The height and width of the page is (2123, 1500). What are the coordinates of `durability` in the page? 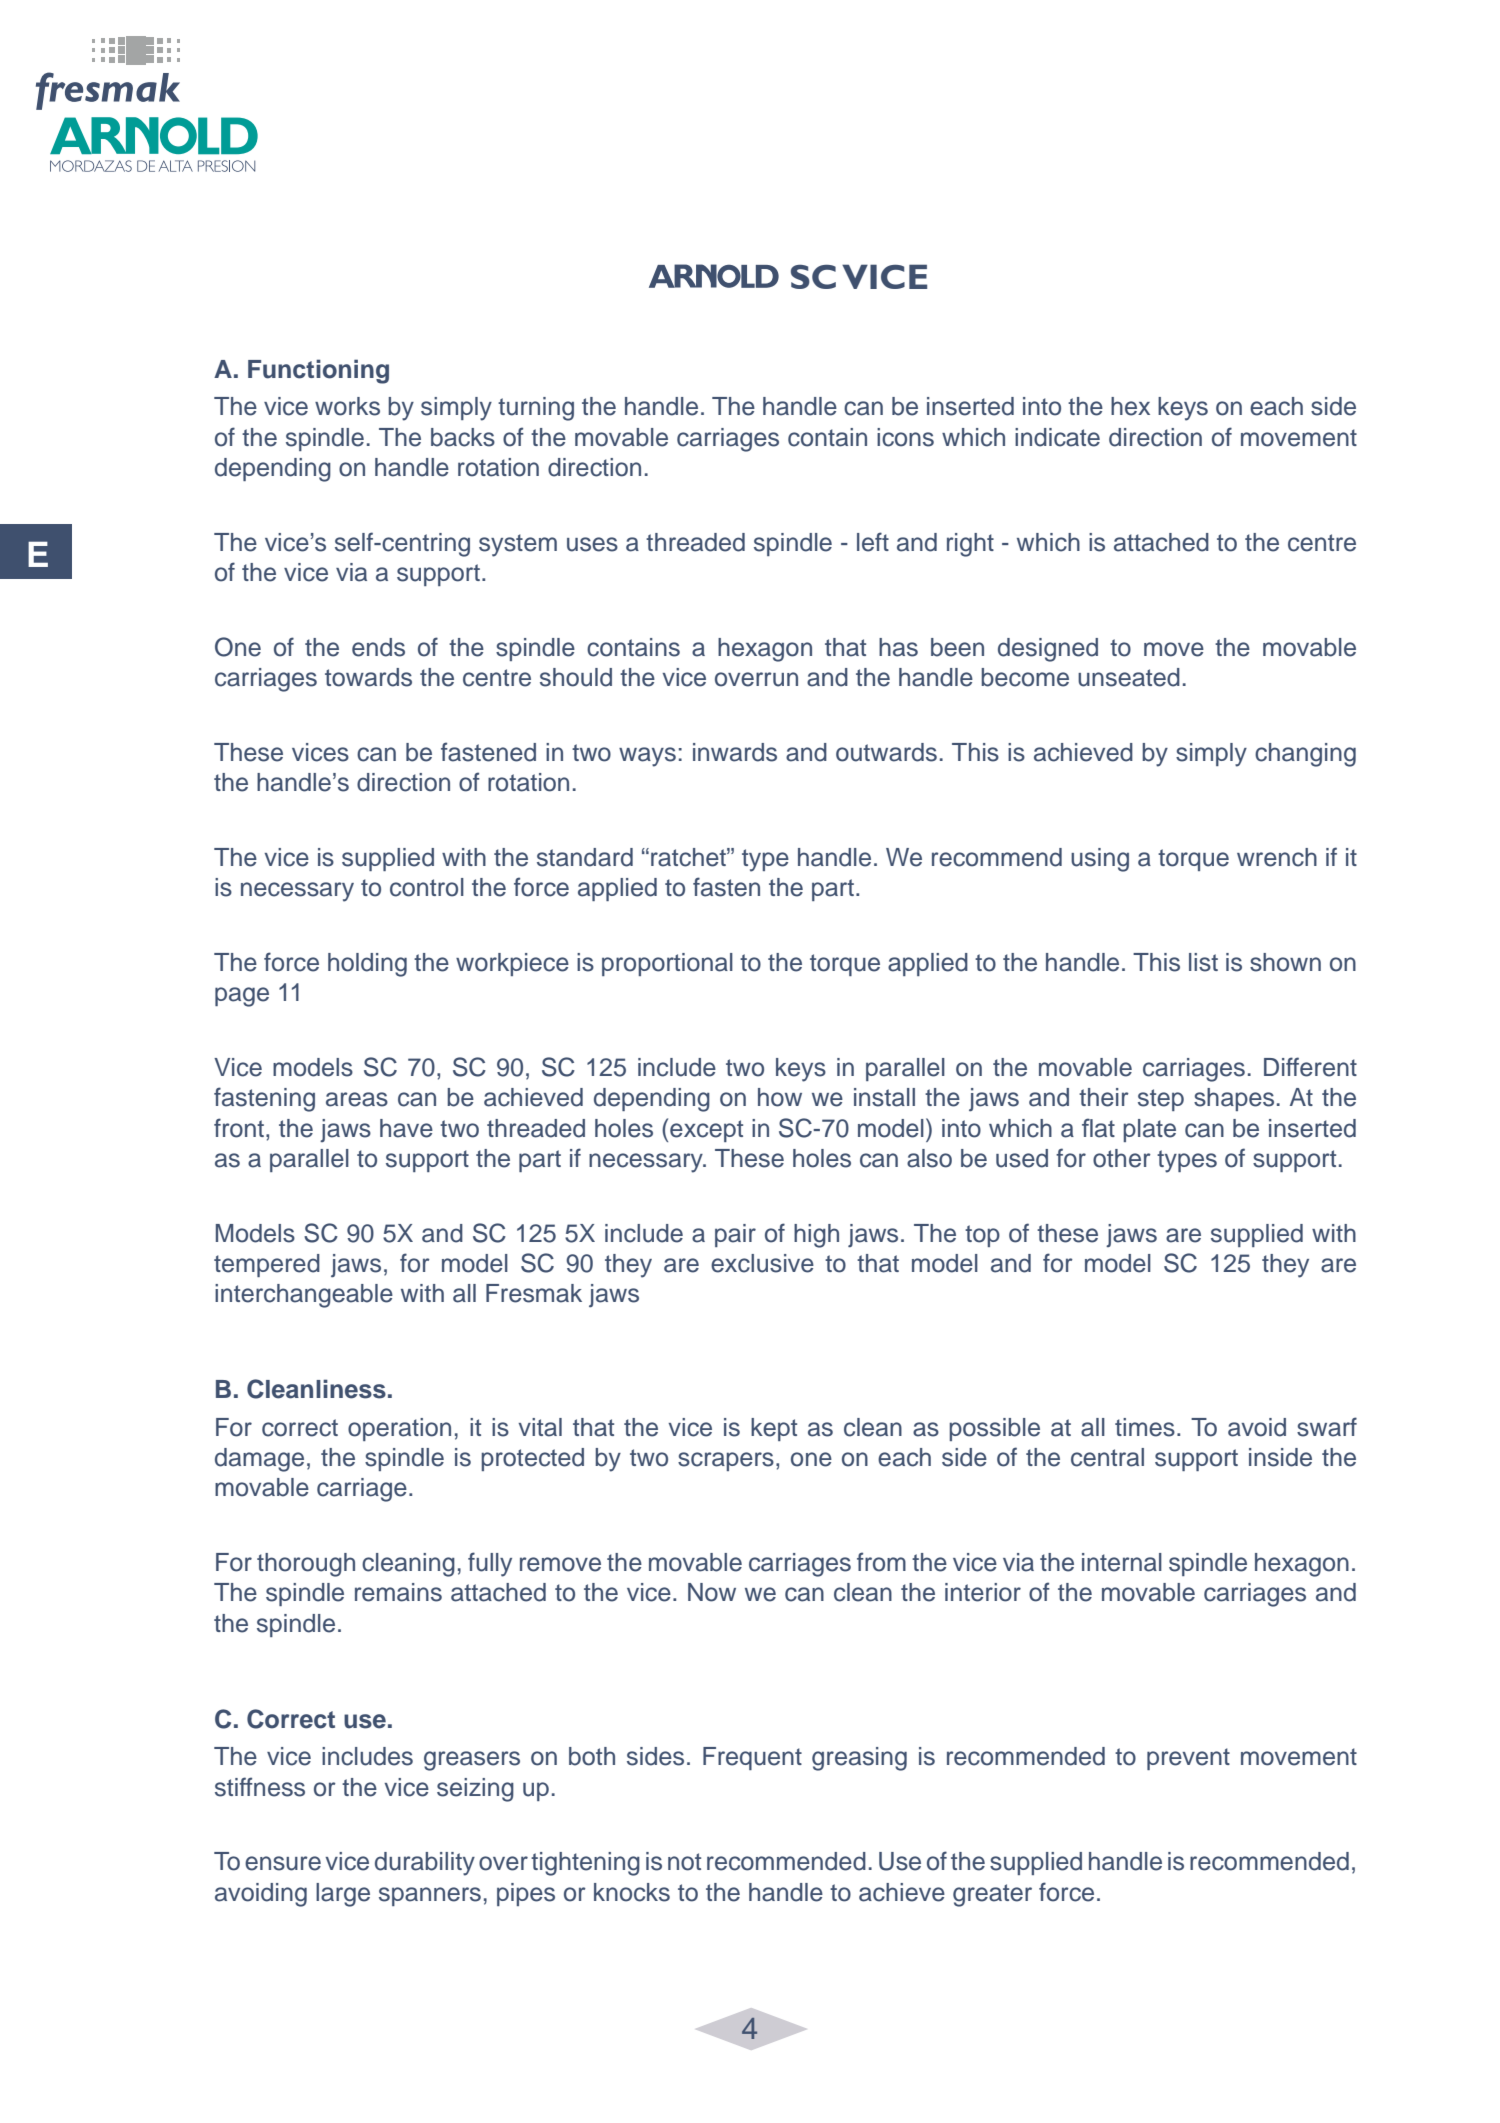 It's located at (425, 1864).
